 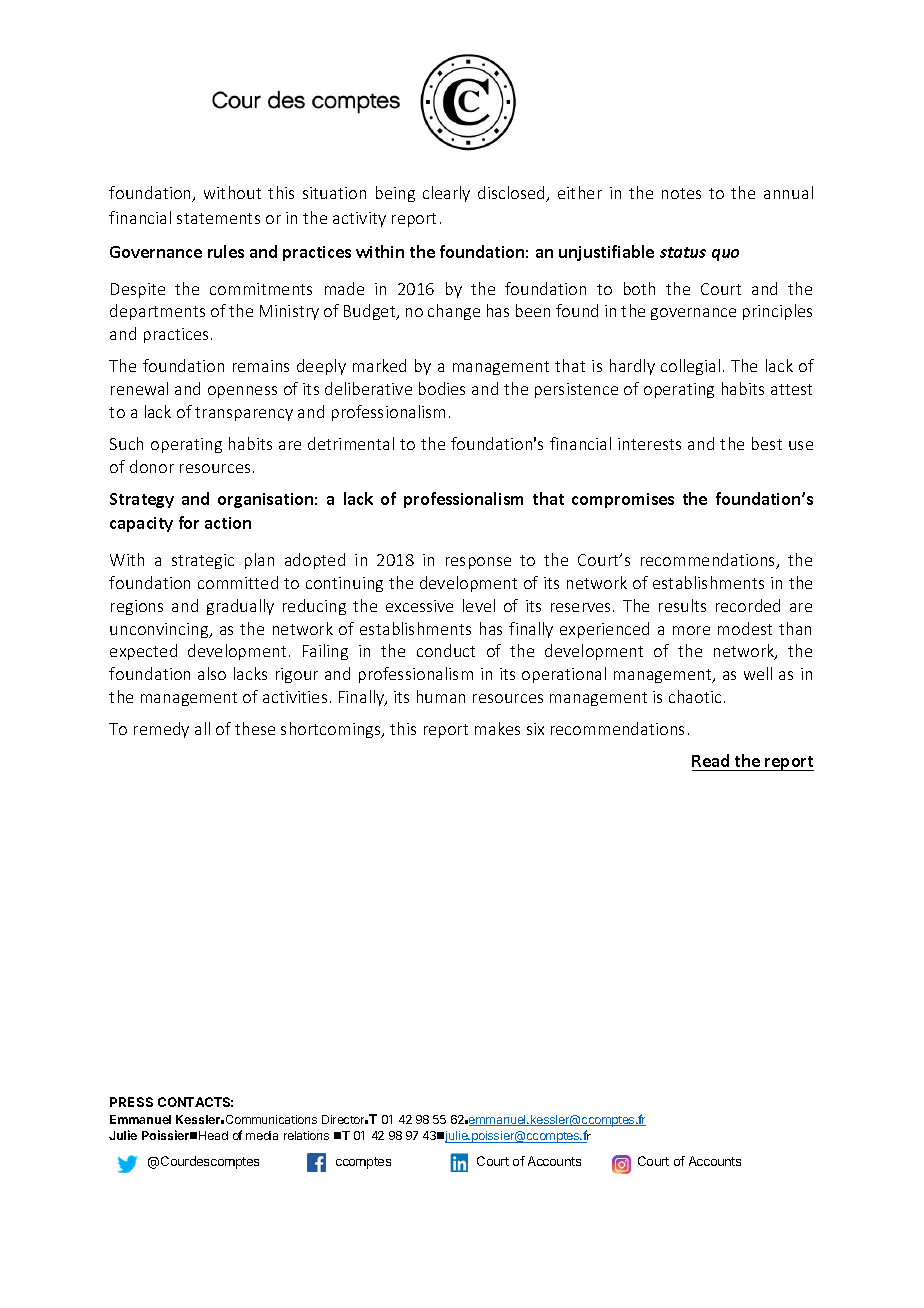 I want to click on relations, so click(x=306, y=1135).
